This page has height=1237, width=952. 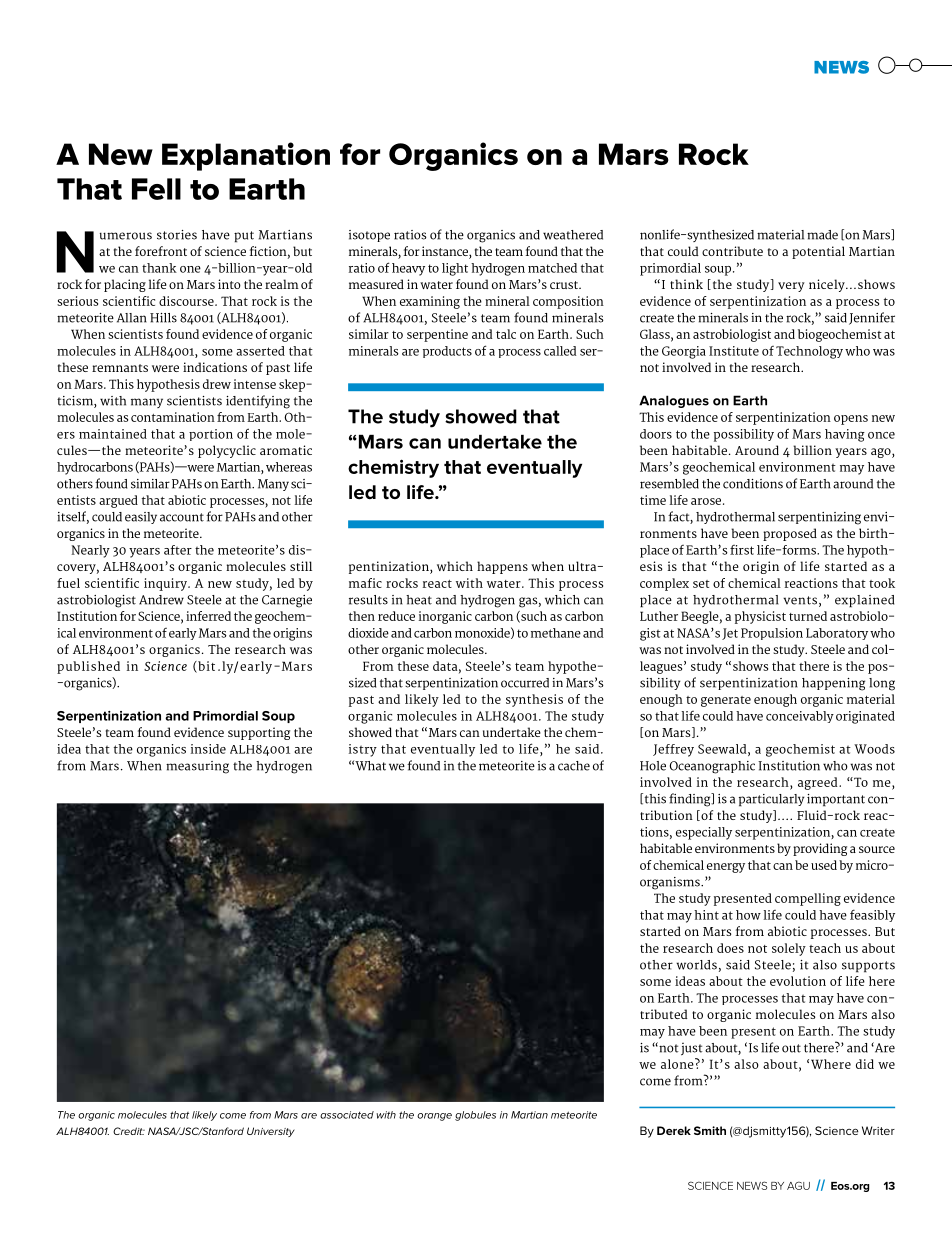 I want to click on Fell, so click(x=156, y=189).
